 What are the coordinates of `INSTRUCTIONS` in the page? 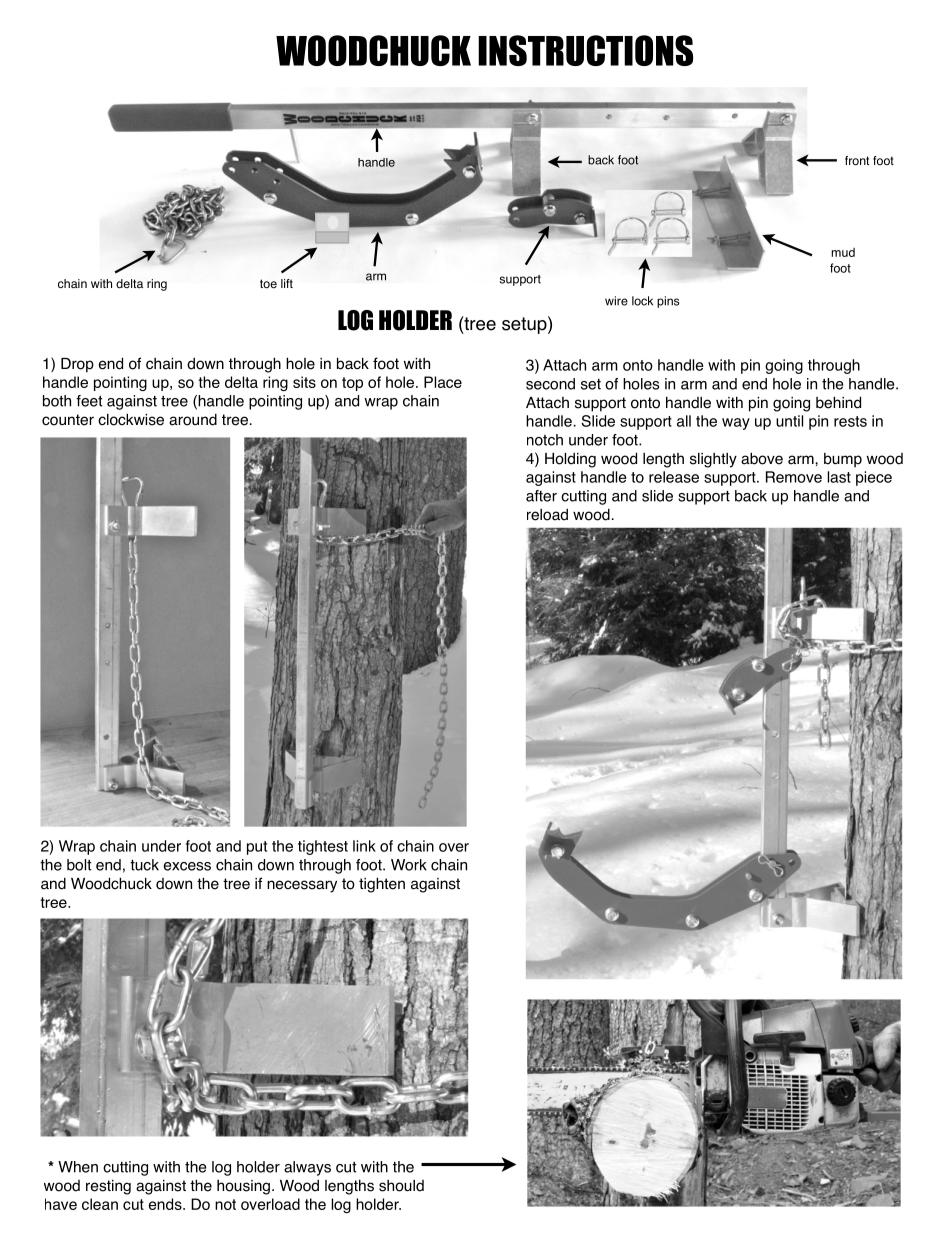 It's located at (585, 50).
